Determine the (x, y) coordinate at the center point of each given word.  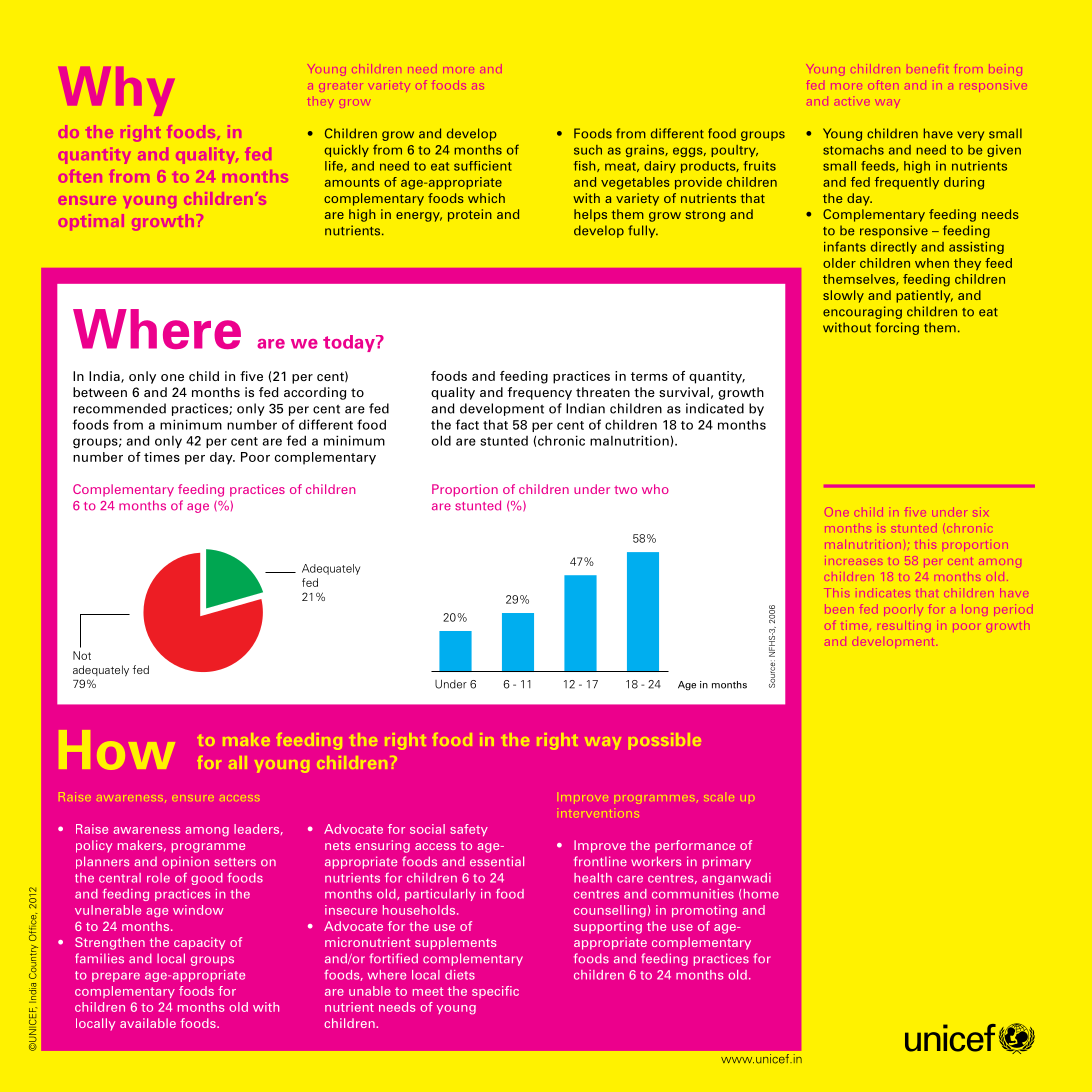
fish (586, 166)
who (655, 489)
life (335, 166)
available (148, 1023)
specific (495, 992)
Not (82, 655)
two (625, 489)
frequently (907, 183)
